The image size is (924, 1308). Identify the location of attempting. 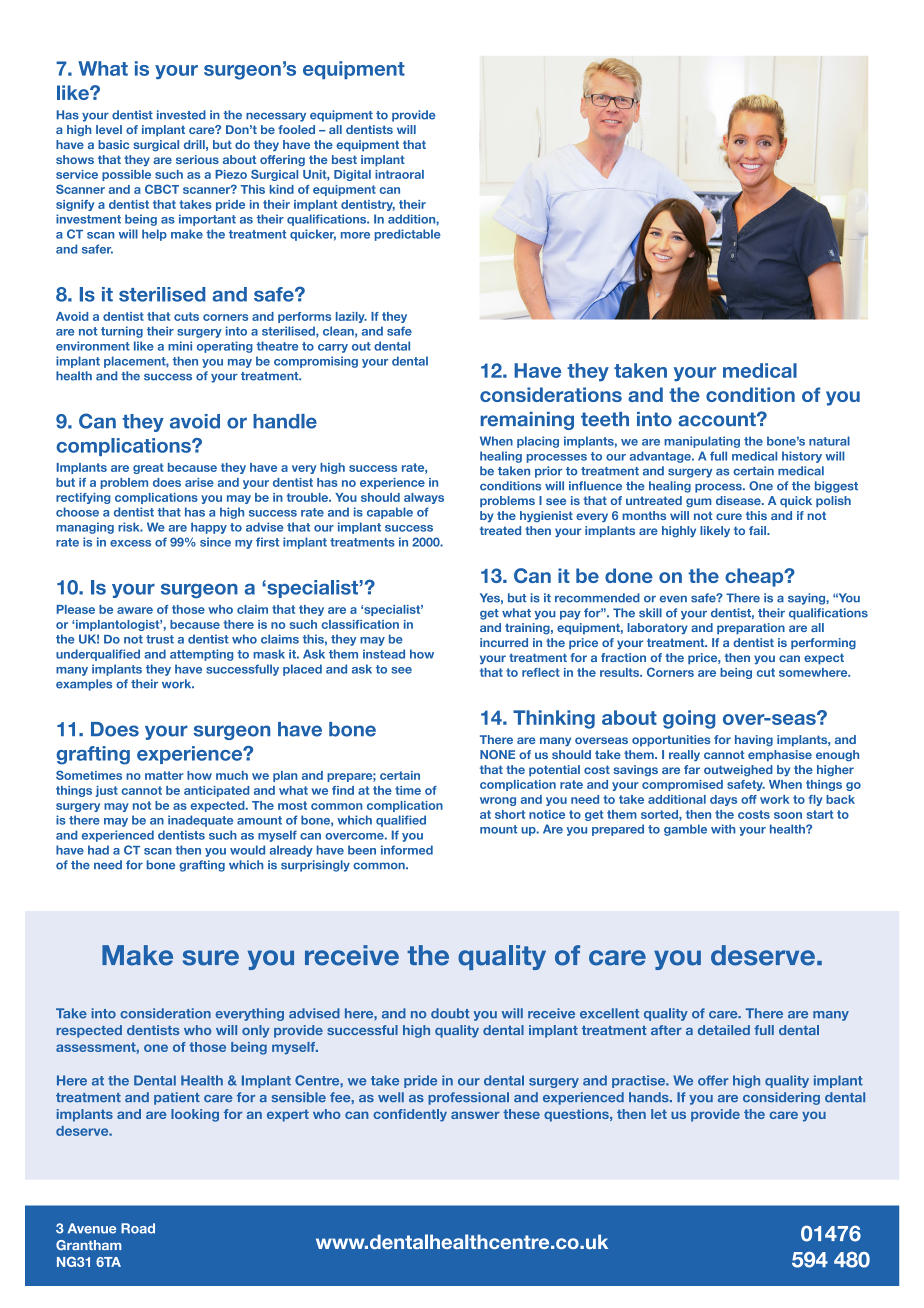
(201, 655).
